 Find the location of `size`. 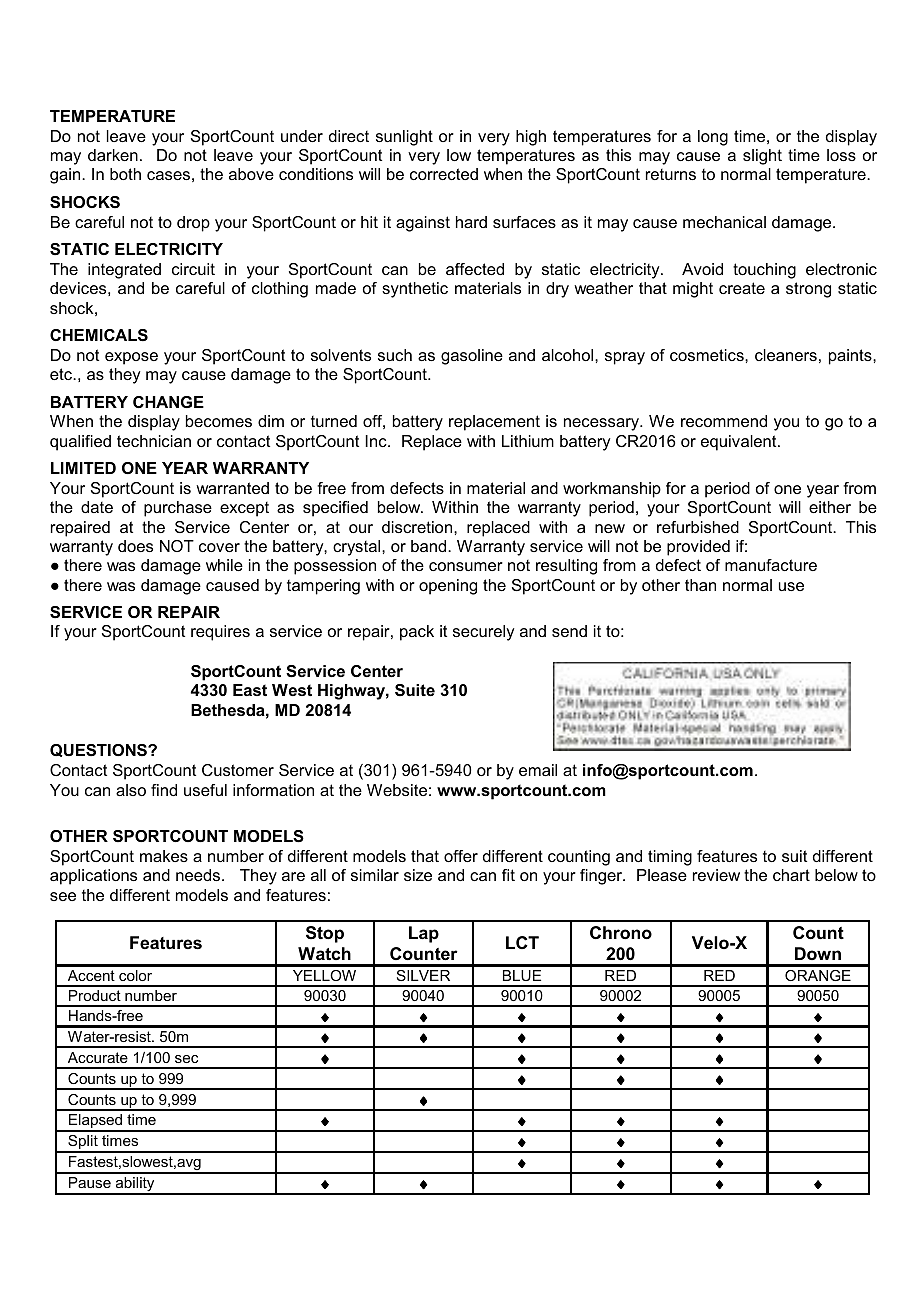

size is located at coordinates (418, 875).
